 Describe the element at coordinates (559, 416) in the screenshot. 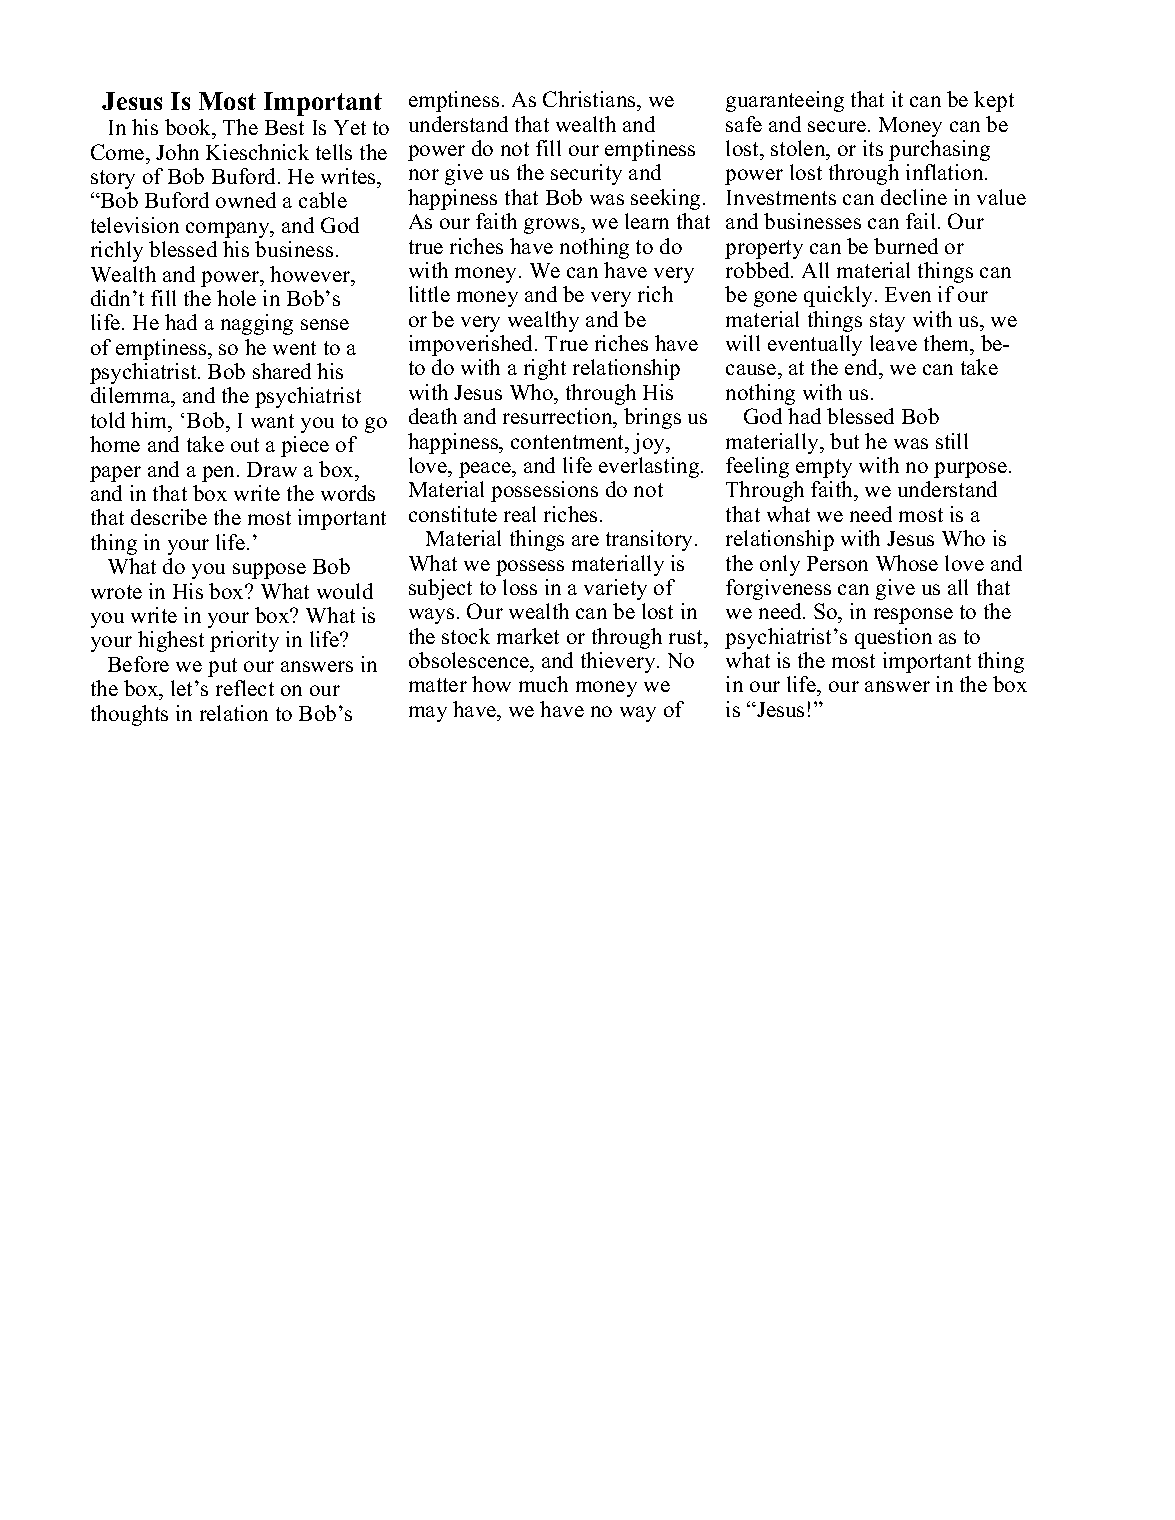

I see `resurrection` at that location.
